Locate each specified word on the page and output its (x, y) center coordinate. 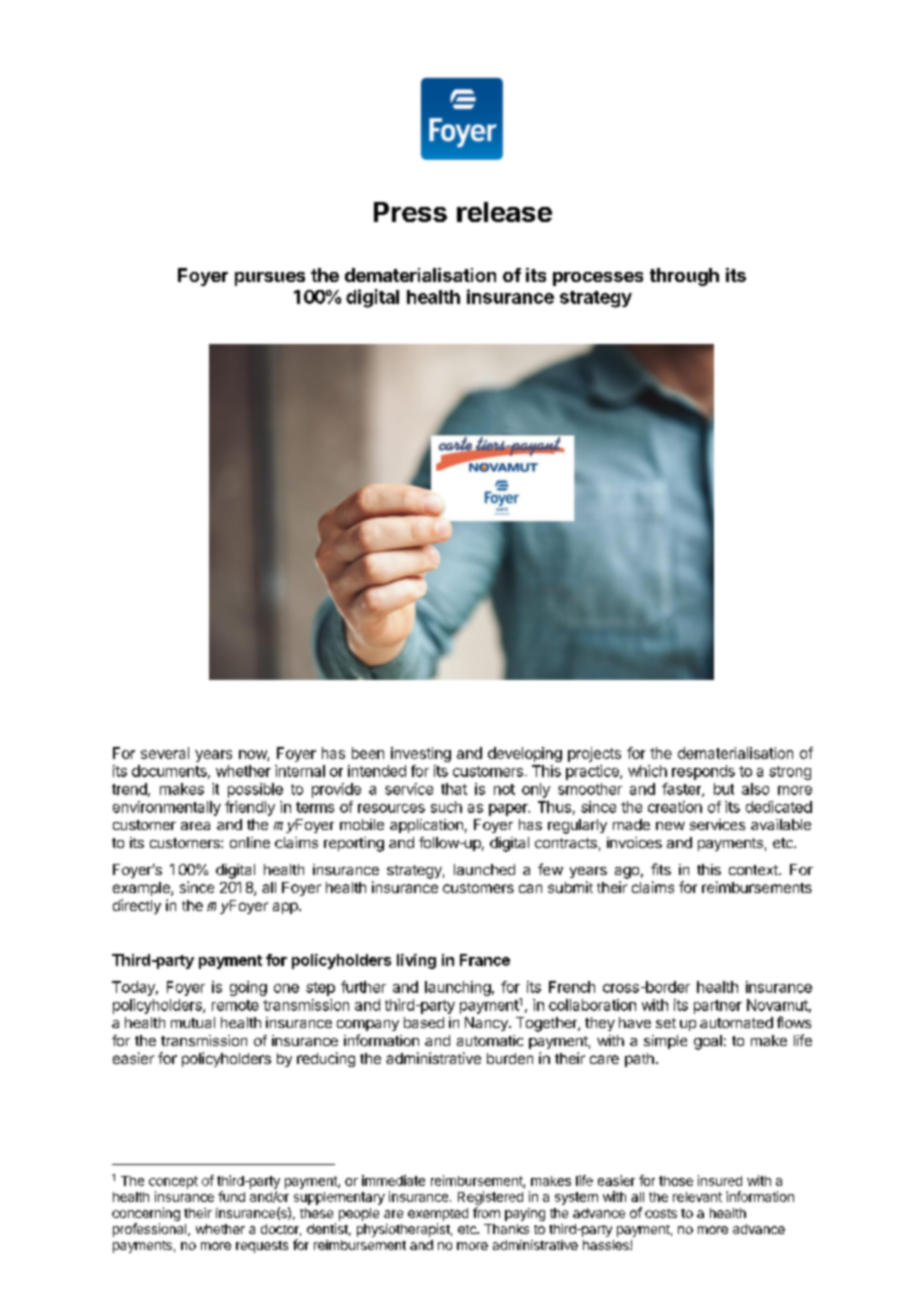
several (165, 753)
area (195, 826)
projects (594, 754)
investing (421, 754)
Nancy (487, 1024)
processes (598, 279)
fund (231, 1196)
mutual (193, 1022)
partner (718, 1007)
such (446, 807)
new (670, 826)
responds (703, 772)
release (504, 212)
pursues (270, 279)
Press (410, 212)
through (684, 277)
